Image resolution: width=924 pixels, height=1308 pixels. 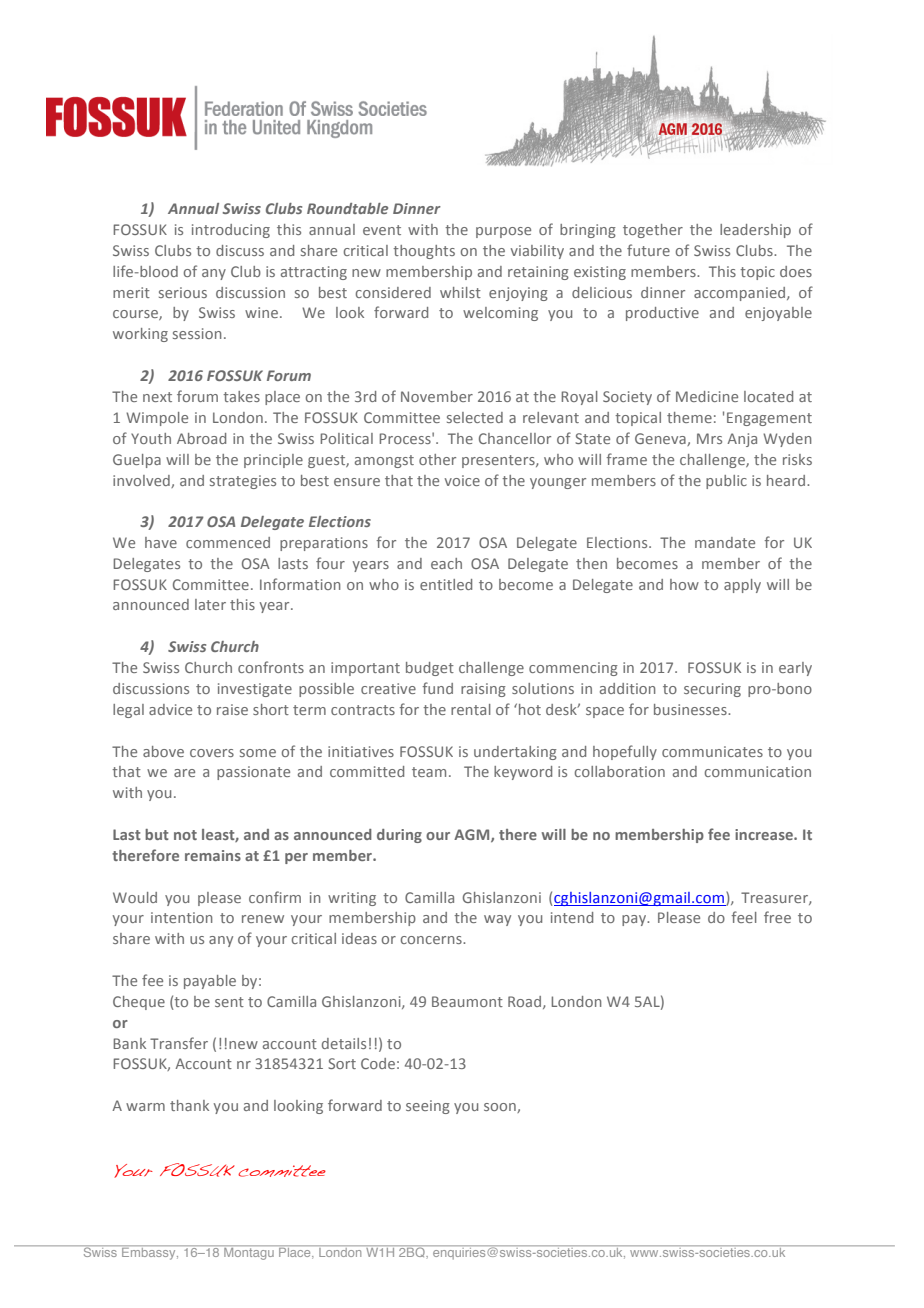 I want to click on covers, so click(x=212, y=753).
